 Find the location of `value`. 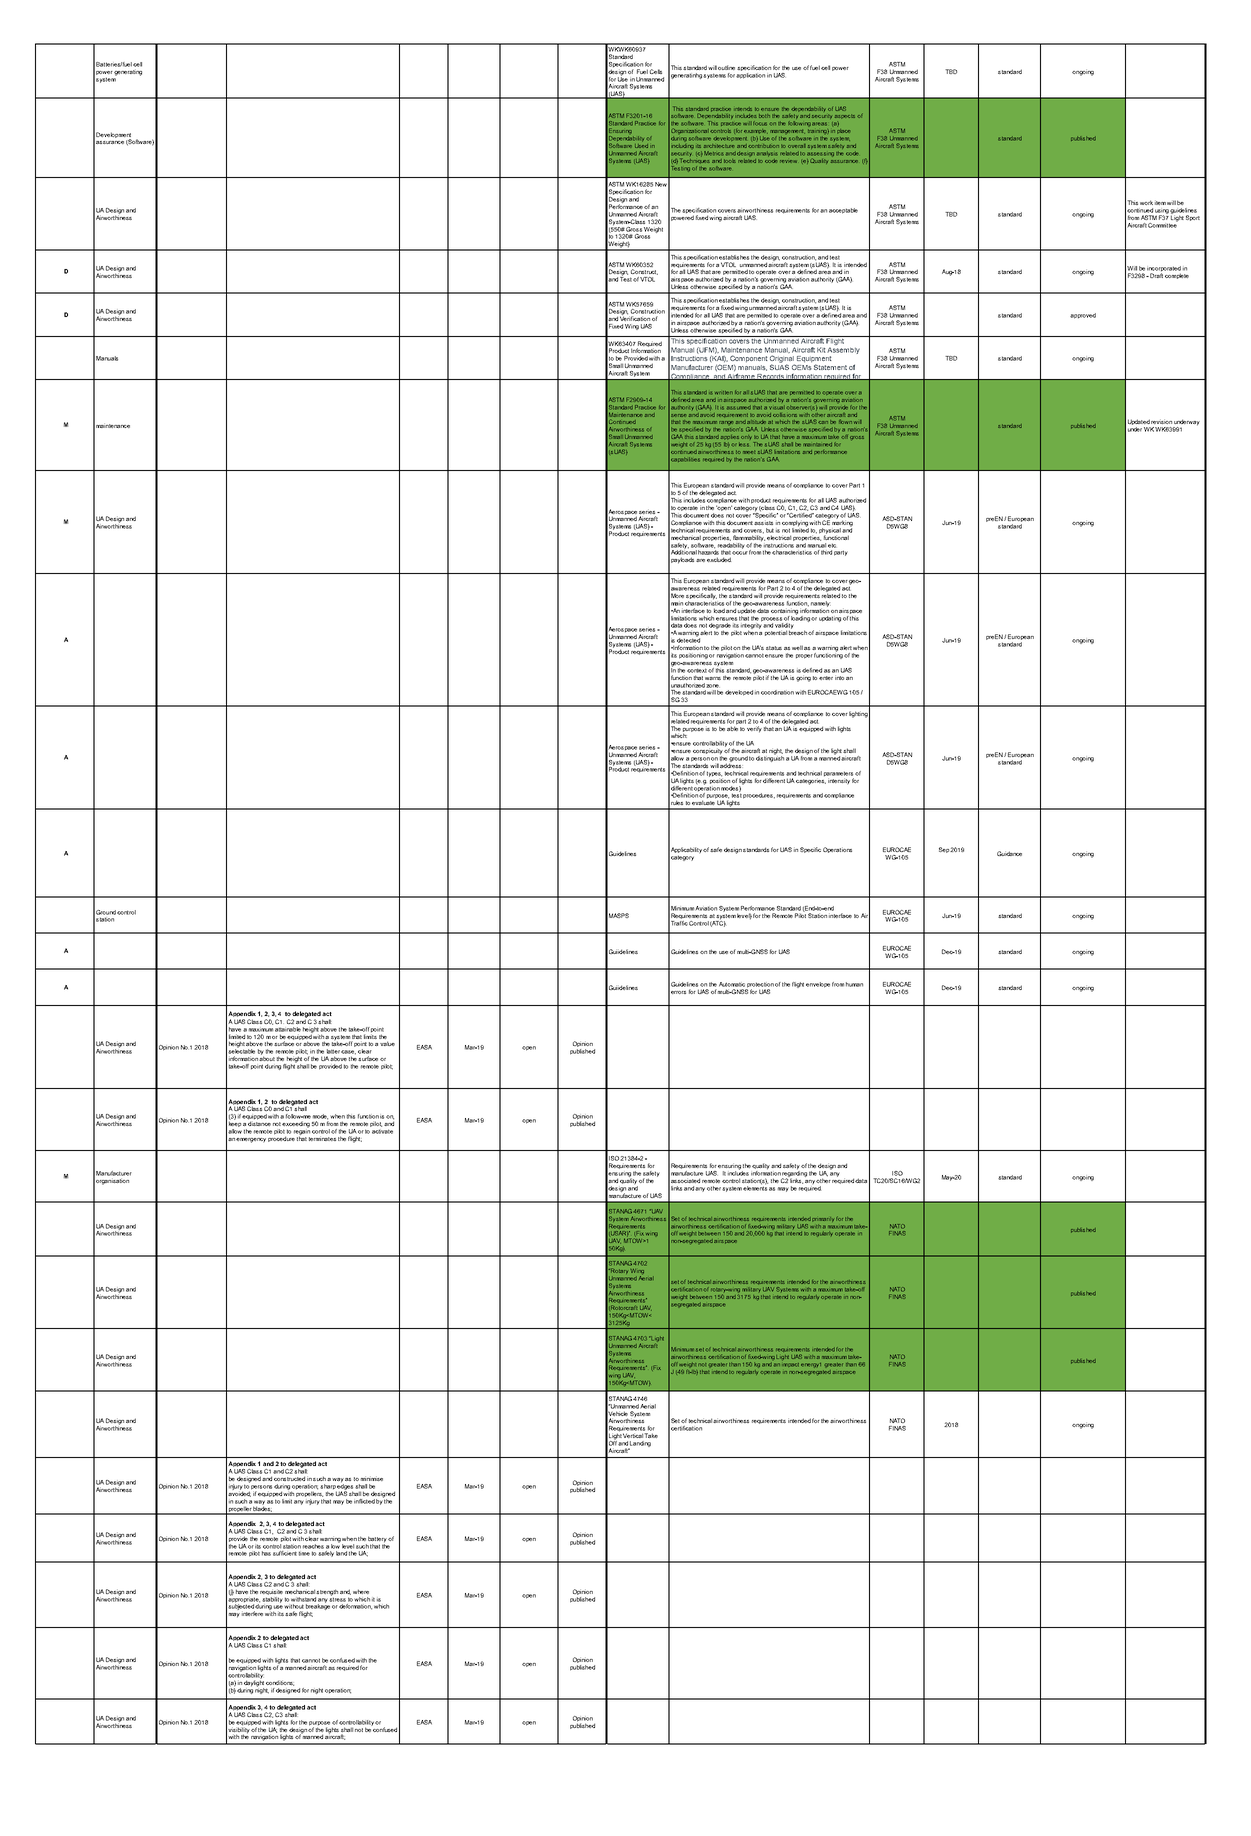

value is located at coordinates (387, 1043).
